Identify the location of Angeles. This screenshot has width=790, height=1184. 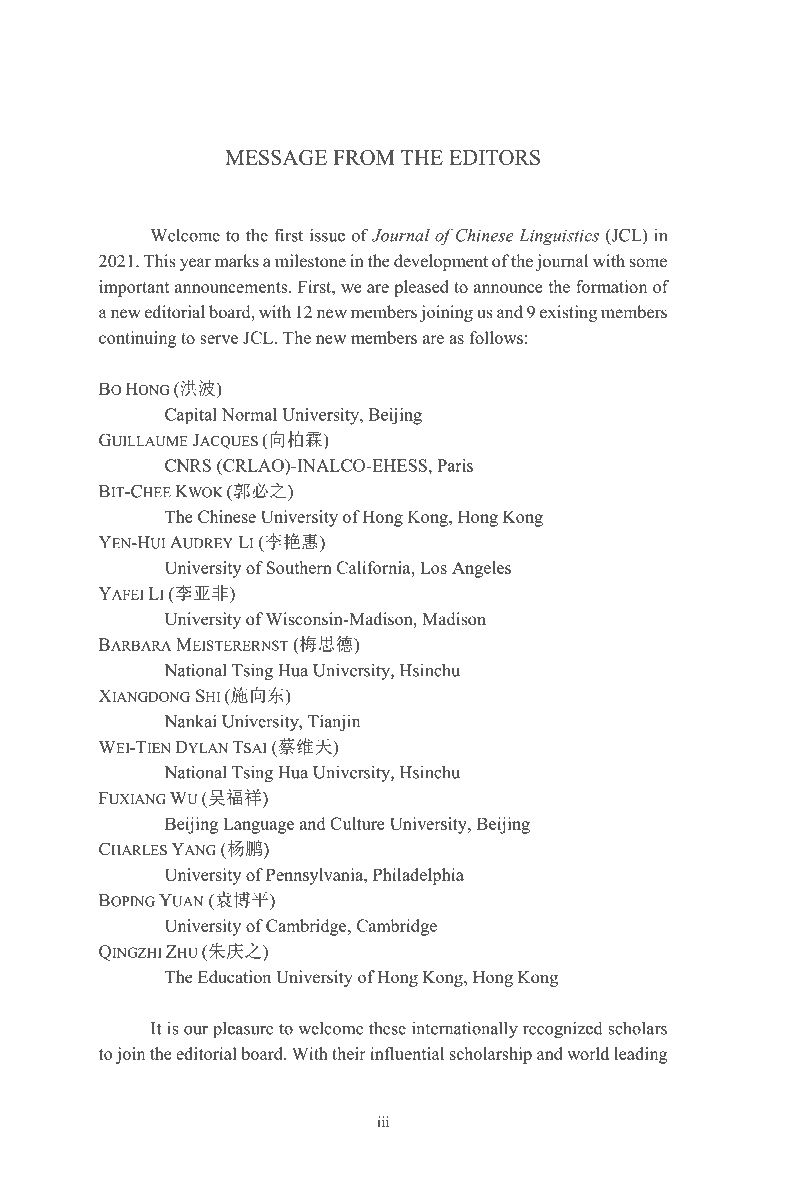
(481, 569).
